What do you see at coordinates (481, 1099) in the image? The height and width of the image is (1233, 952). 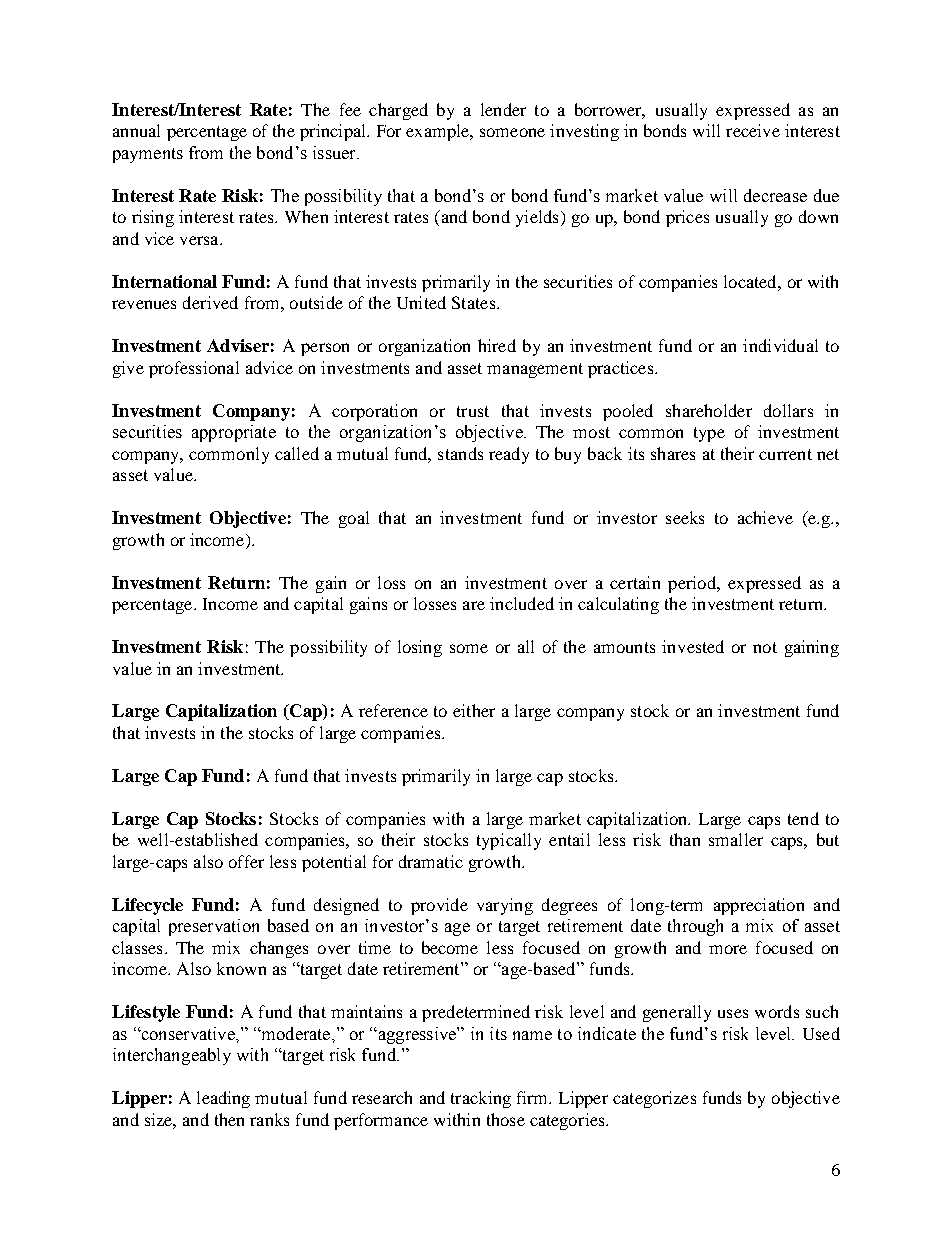 I see `tracking` at bounding box center [481, 1099].
